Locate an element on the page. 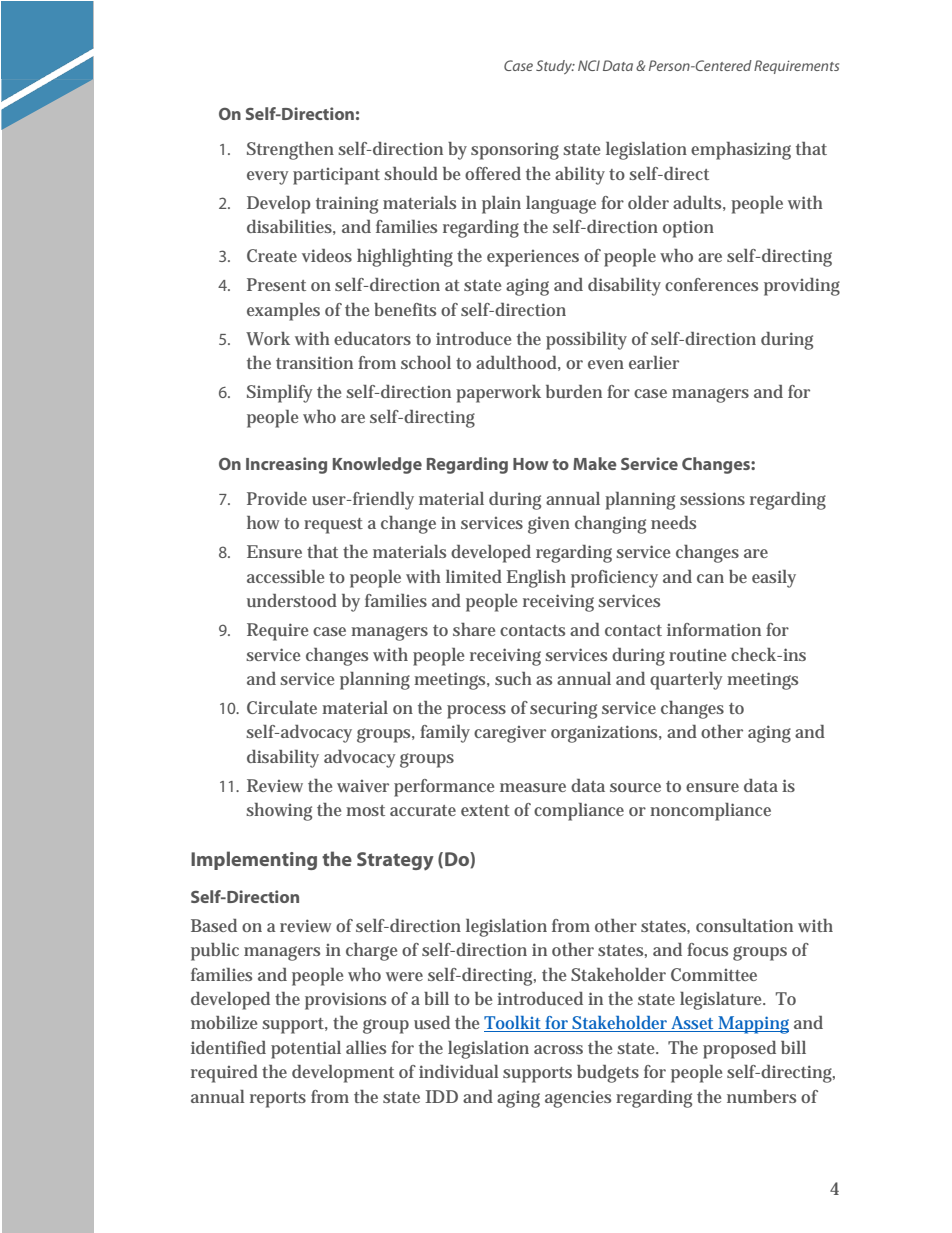 This image has width=952, height=1233. Strengthen is located at coordinates (290, 151).
